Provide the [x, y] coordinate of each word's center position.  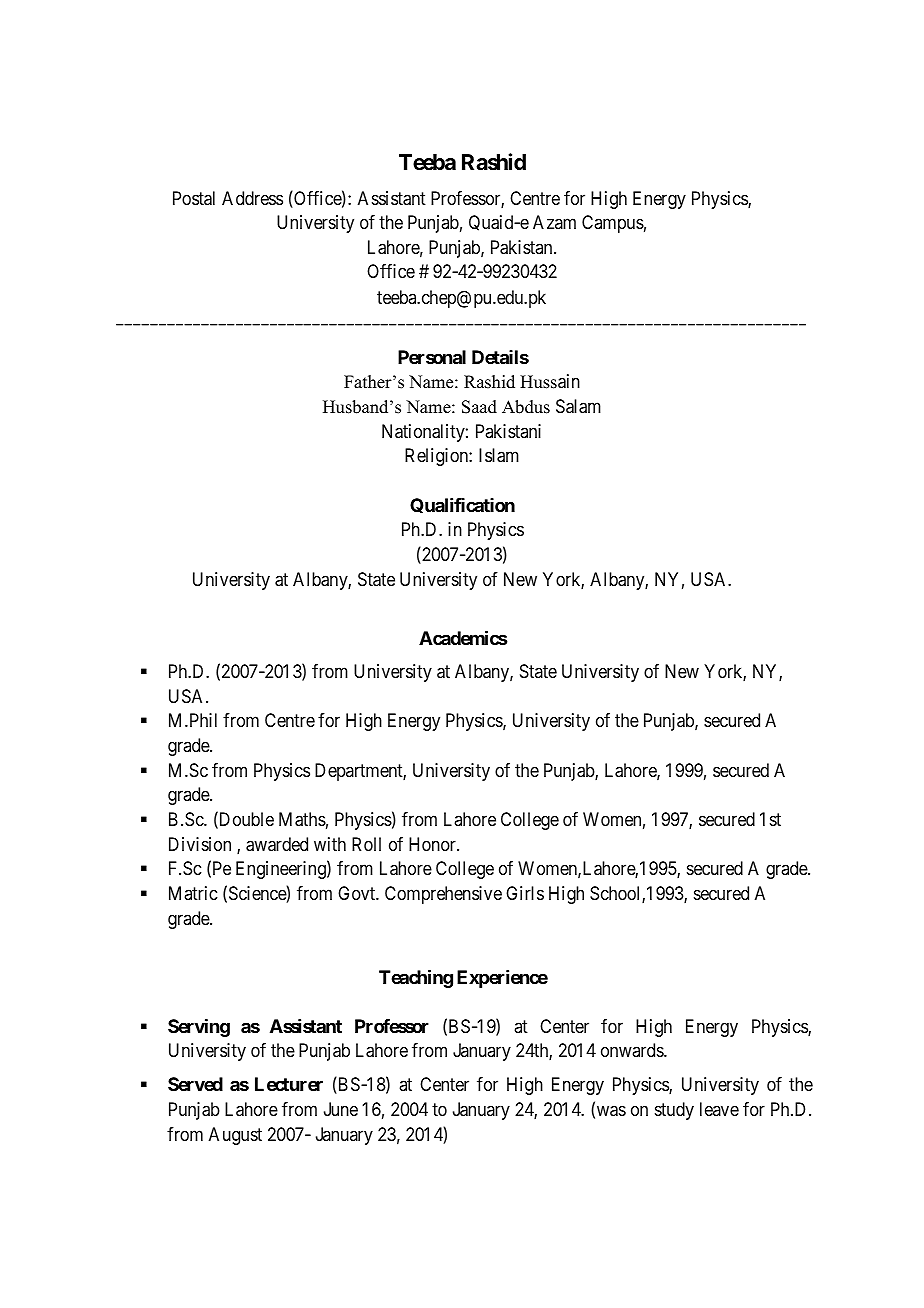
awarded [277, 844]
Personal [432, 357]
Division [200, 844]
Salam [578, 406]
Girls [525, 893]
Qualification [462, 505]
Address [252, 198]
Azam [554, 222]
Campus [613, 224]
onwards [633, 1050]
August [235, 1136]
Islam [499, 455]
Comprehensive [443, 895]
